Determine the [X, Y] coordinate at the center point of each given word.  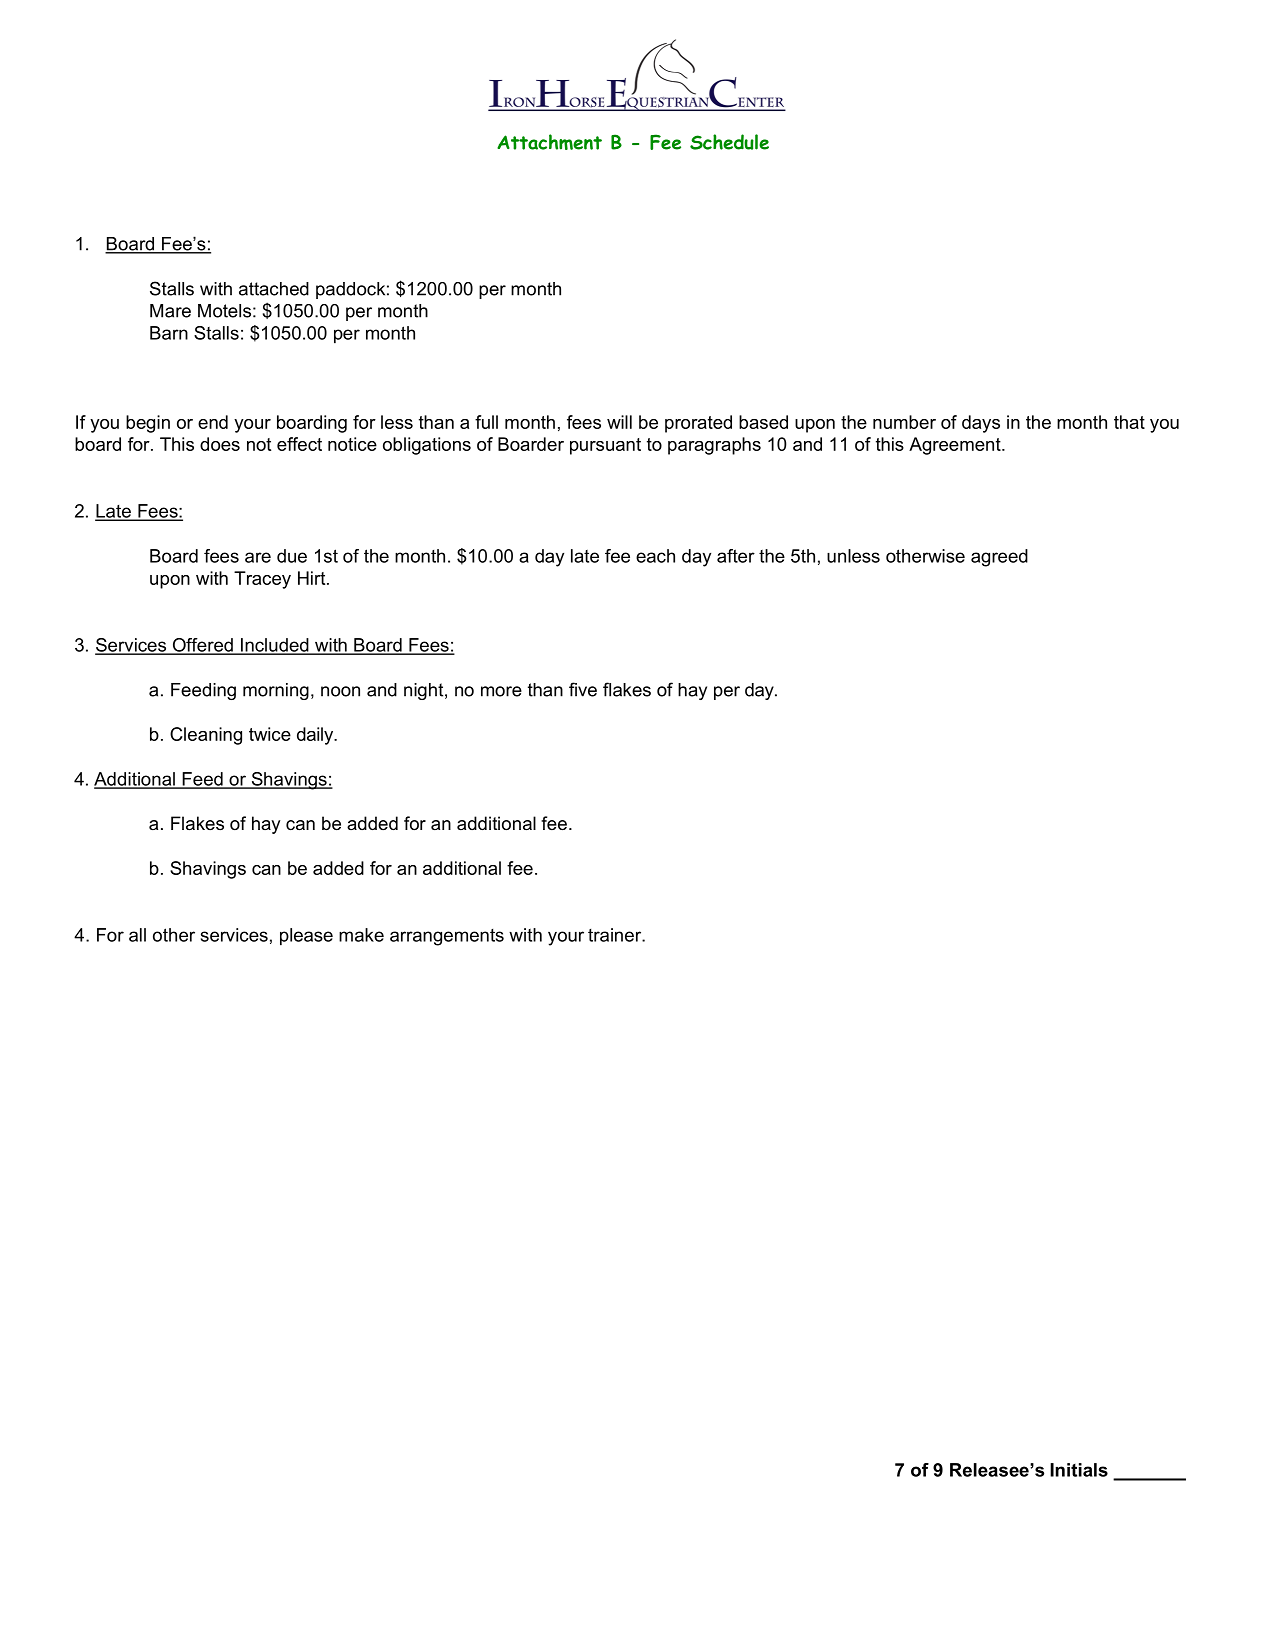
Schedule [729, 142]
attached [274, 289]
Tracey [262, 580]
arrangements [447, 937]
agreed [999, 558]
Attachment [549, 142]
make [361, 935]
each [655, 556]
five [583, 689]
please [306, 937]
